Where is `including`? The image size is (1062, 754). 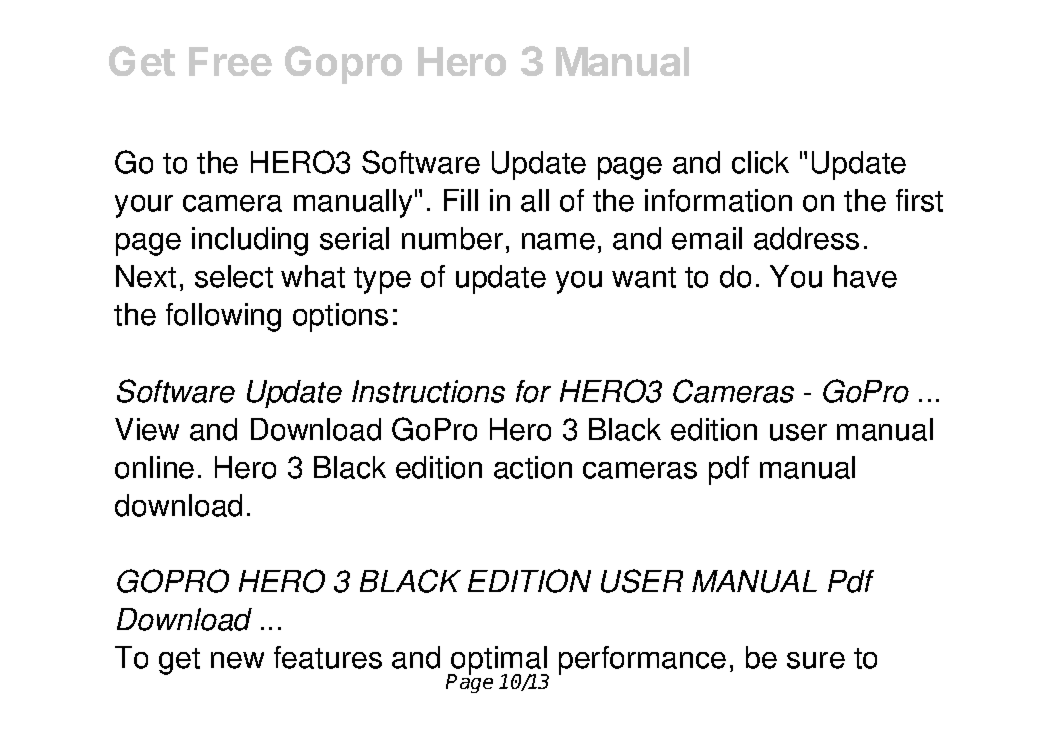 including is located at coordinates (250, 241).
